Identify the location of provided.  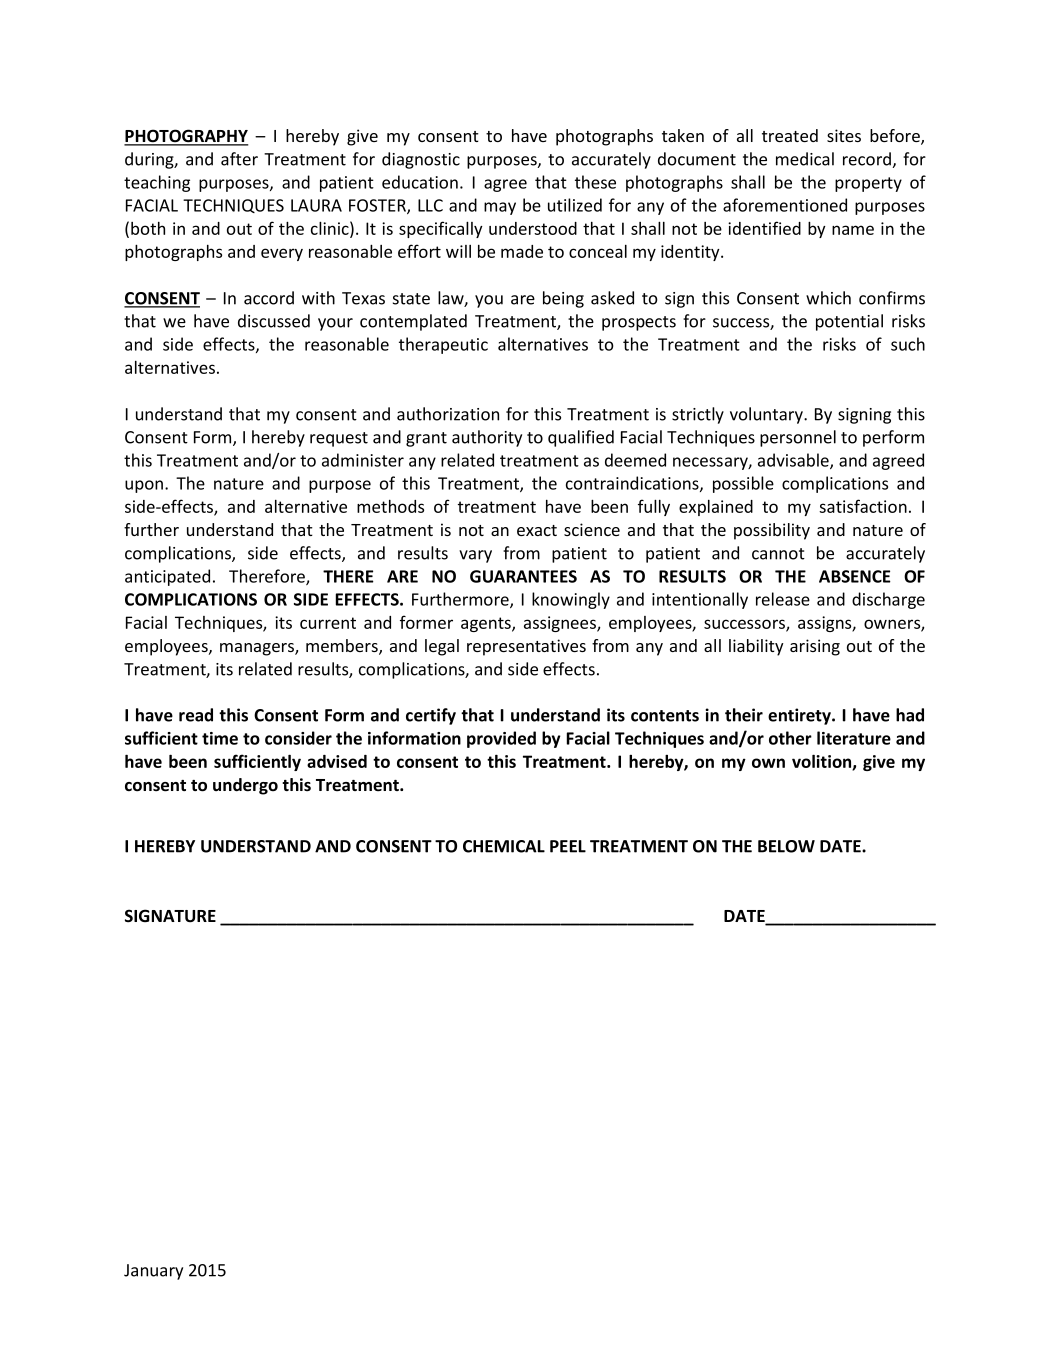
(501, 739).
